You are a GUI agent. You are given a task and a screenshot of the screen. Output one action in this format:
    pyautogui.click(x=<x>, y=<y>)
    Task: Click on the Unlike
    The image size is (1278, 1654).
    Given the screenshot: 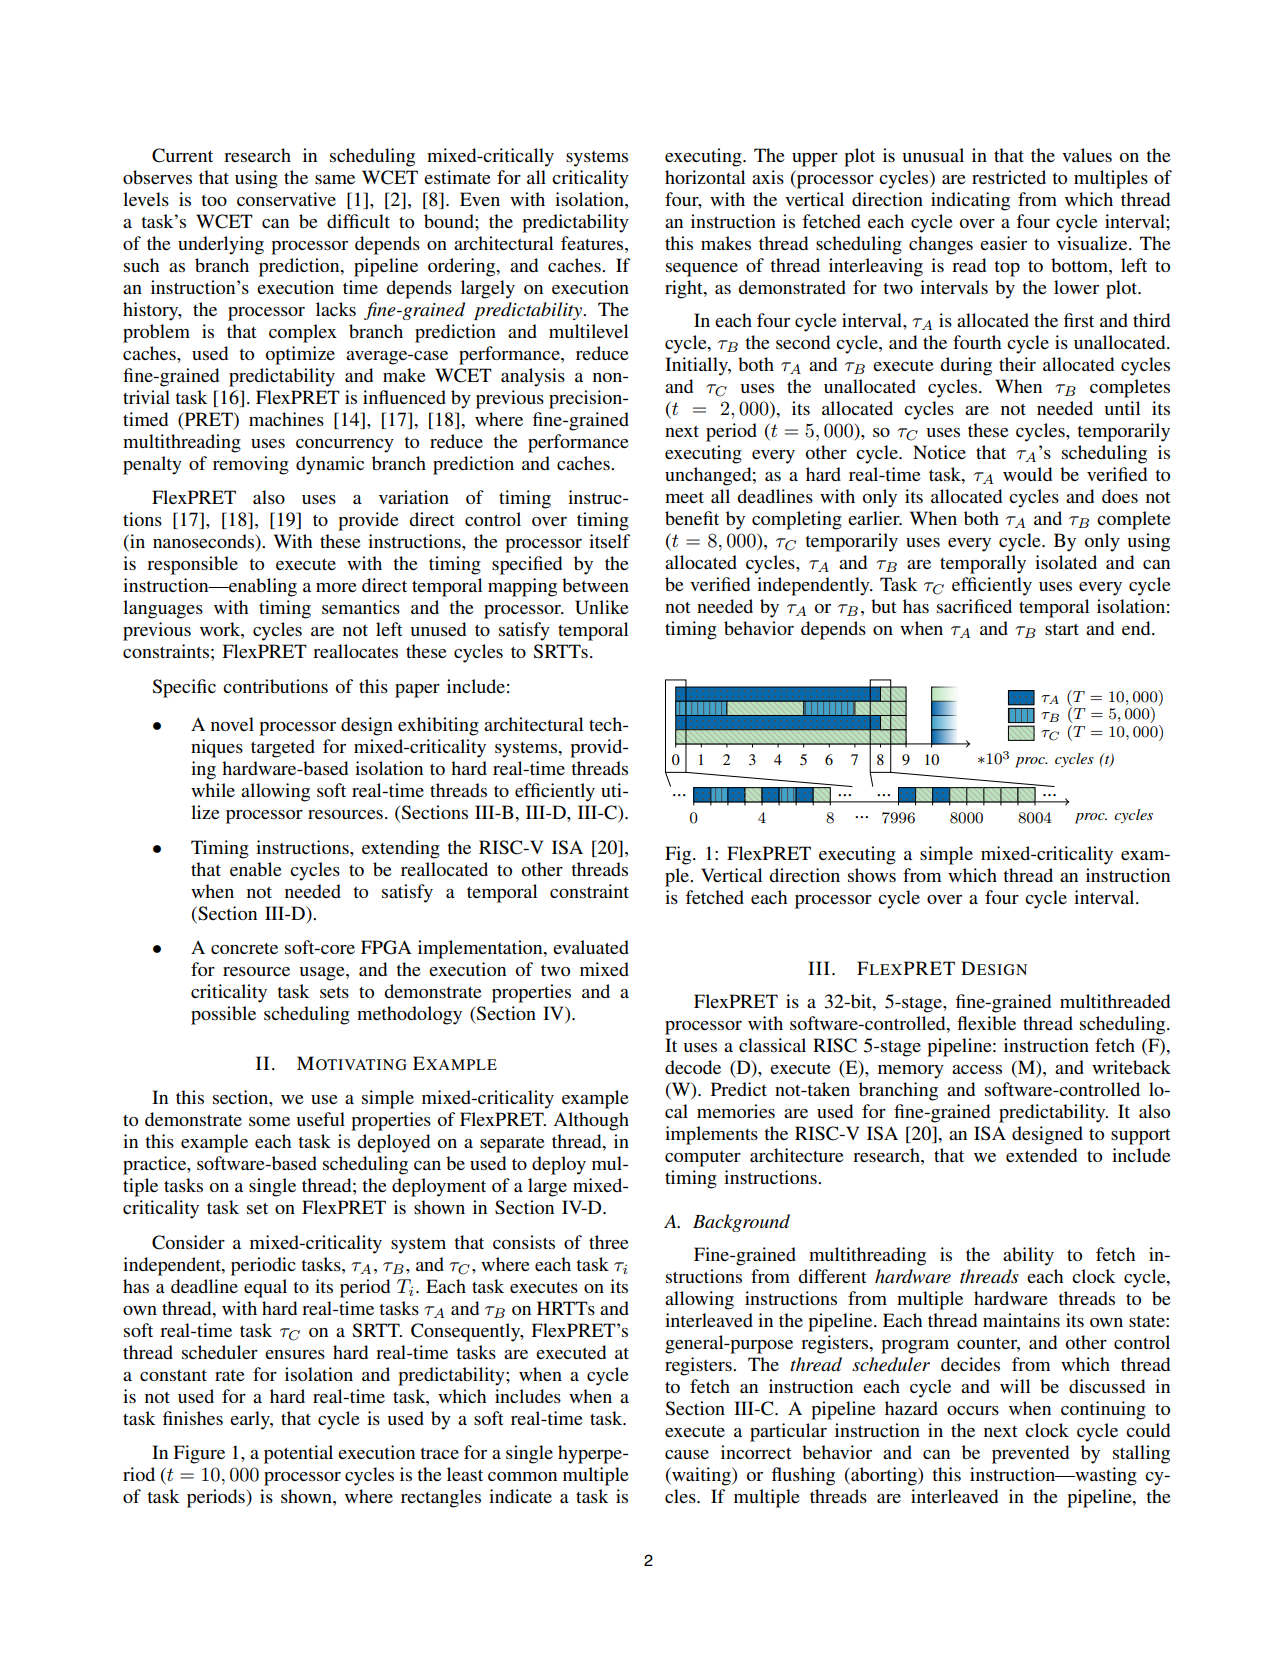 What is the action you would take?
    pyautogui.click(x=602, y=607)
